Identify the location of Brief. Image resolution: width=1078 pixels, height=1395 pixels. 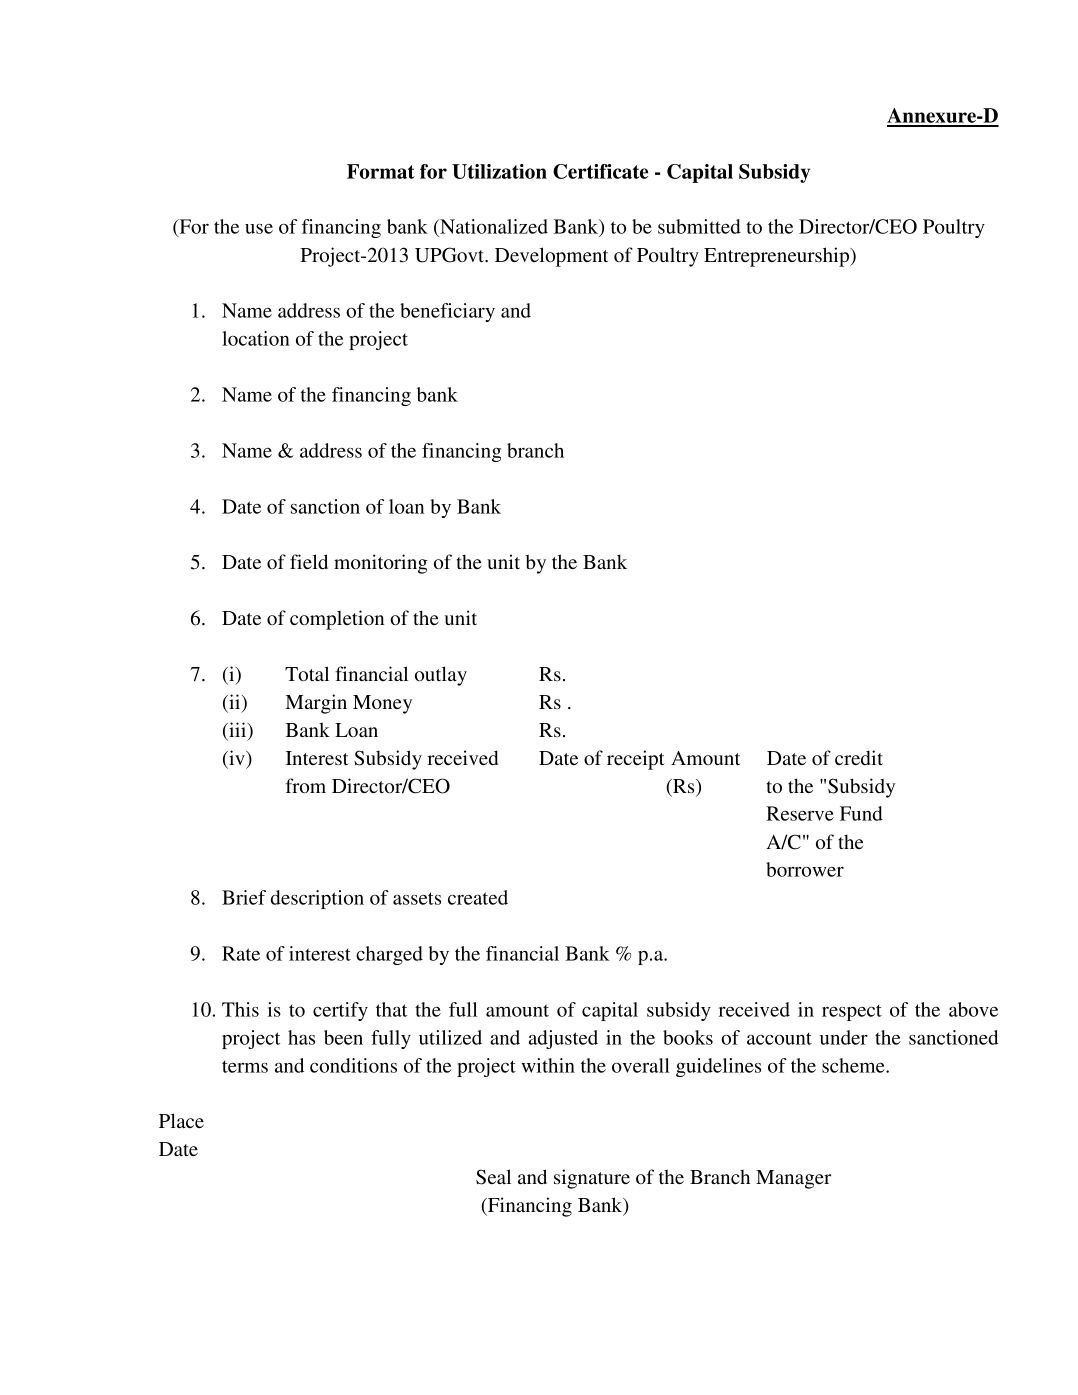
(244, 897).
